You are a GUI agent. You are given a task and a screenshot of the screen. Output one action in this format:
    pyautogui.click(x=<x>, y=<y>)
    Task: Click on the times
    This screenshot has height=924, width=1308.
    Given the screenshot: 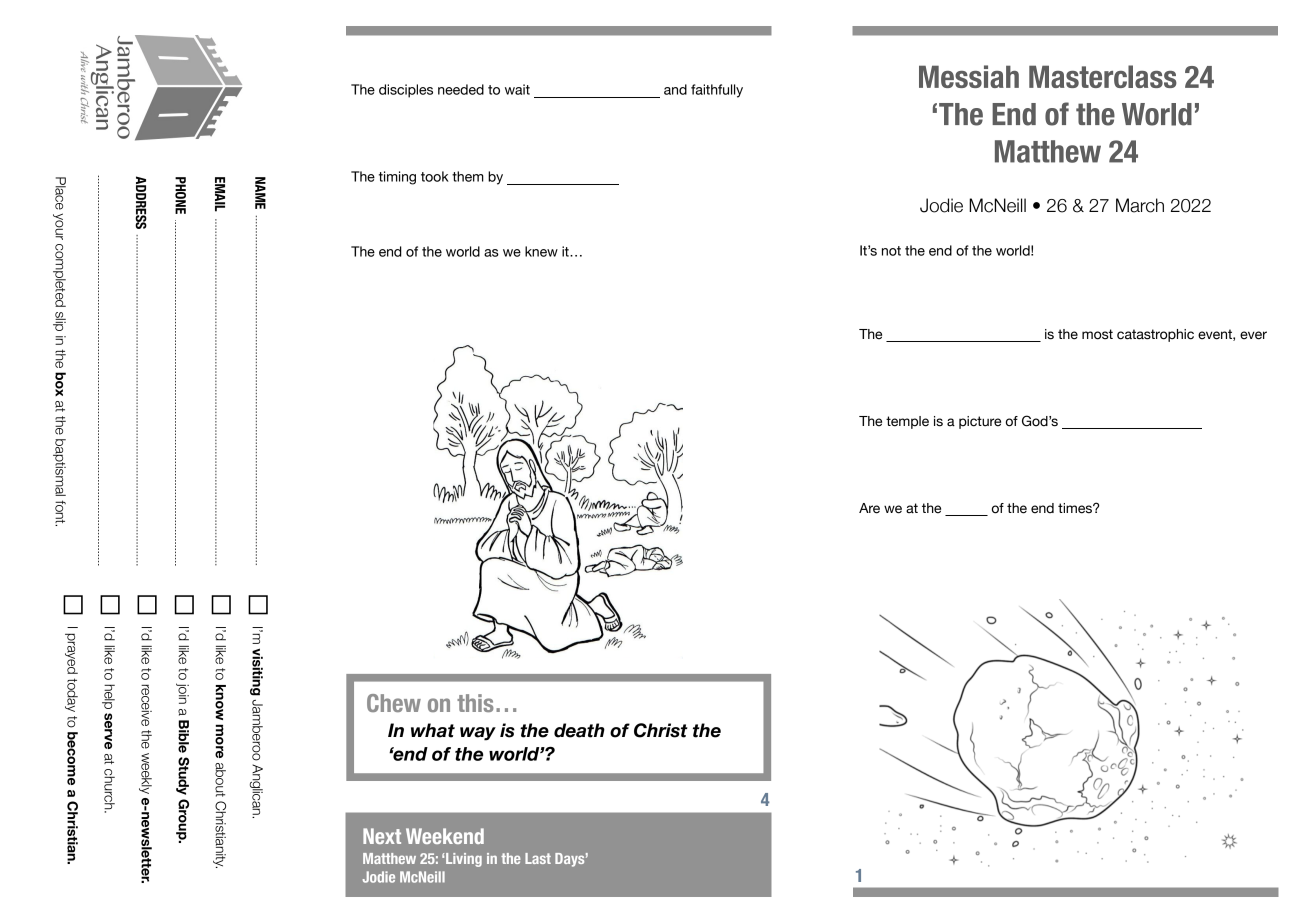 What is the action you would take?
    pyautogui.click(x=1076, y=508)
